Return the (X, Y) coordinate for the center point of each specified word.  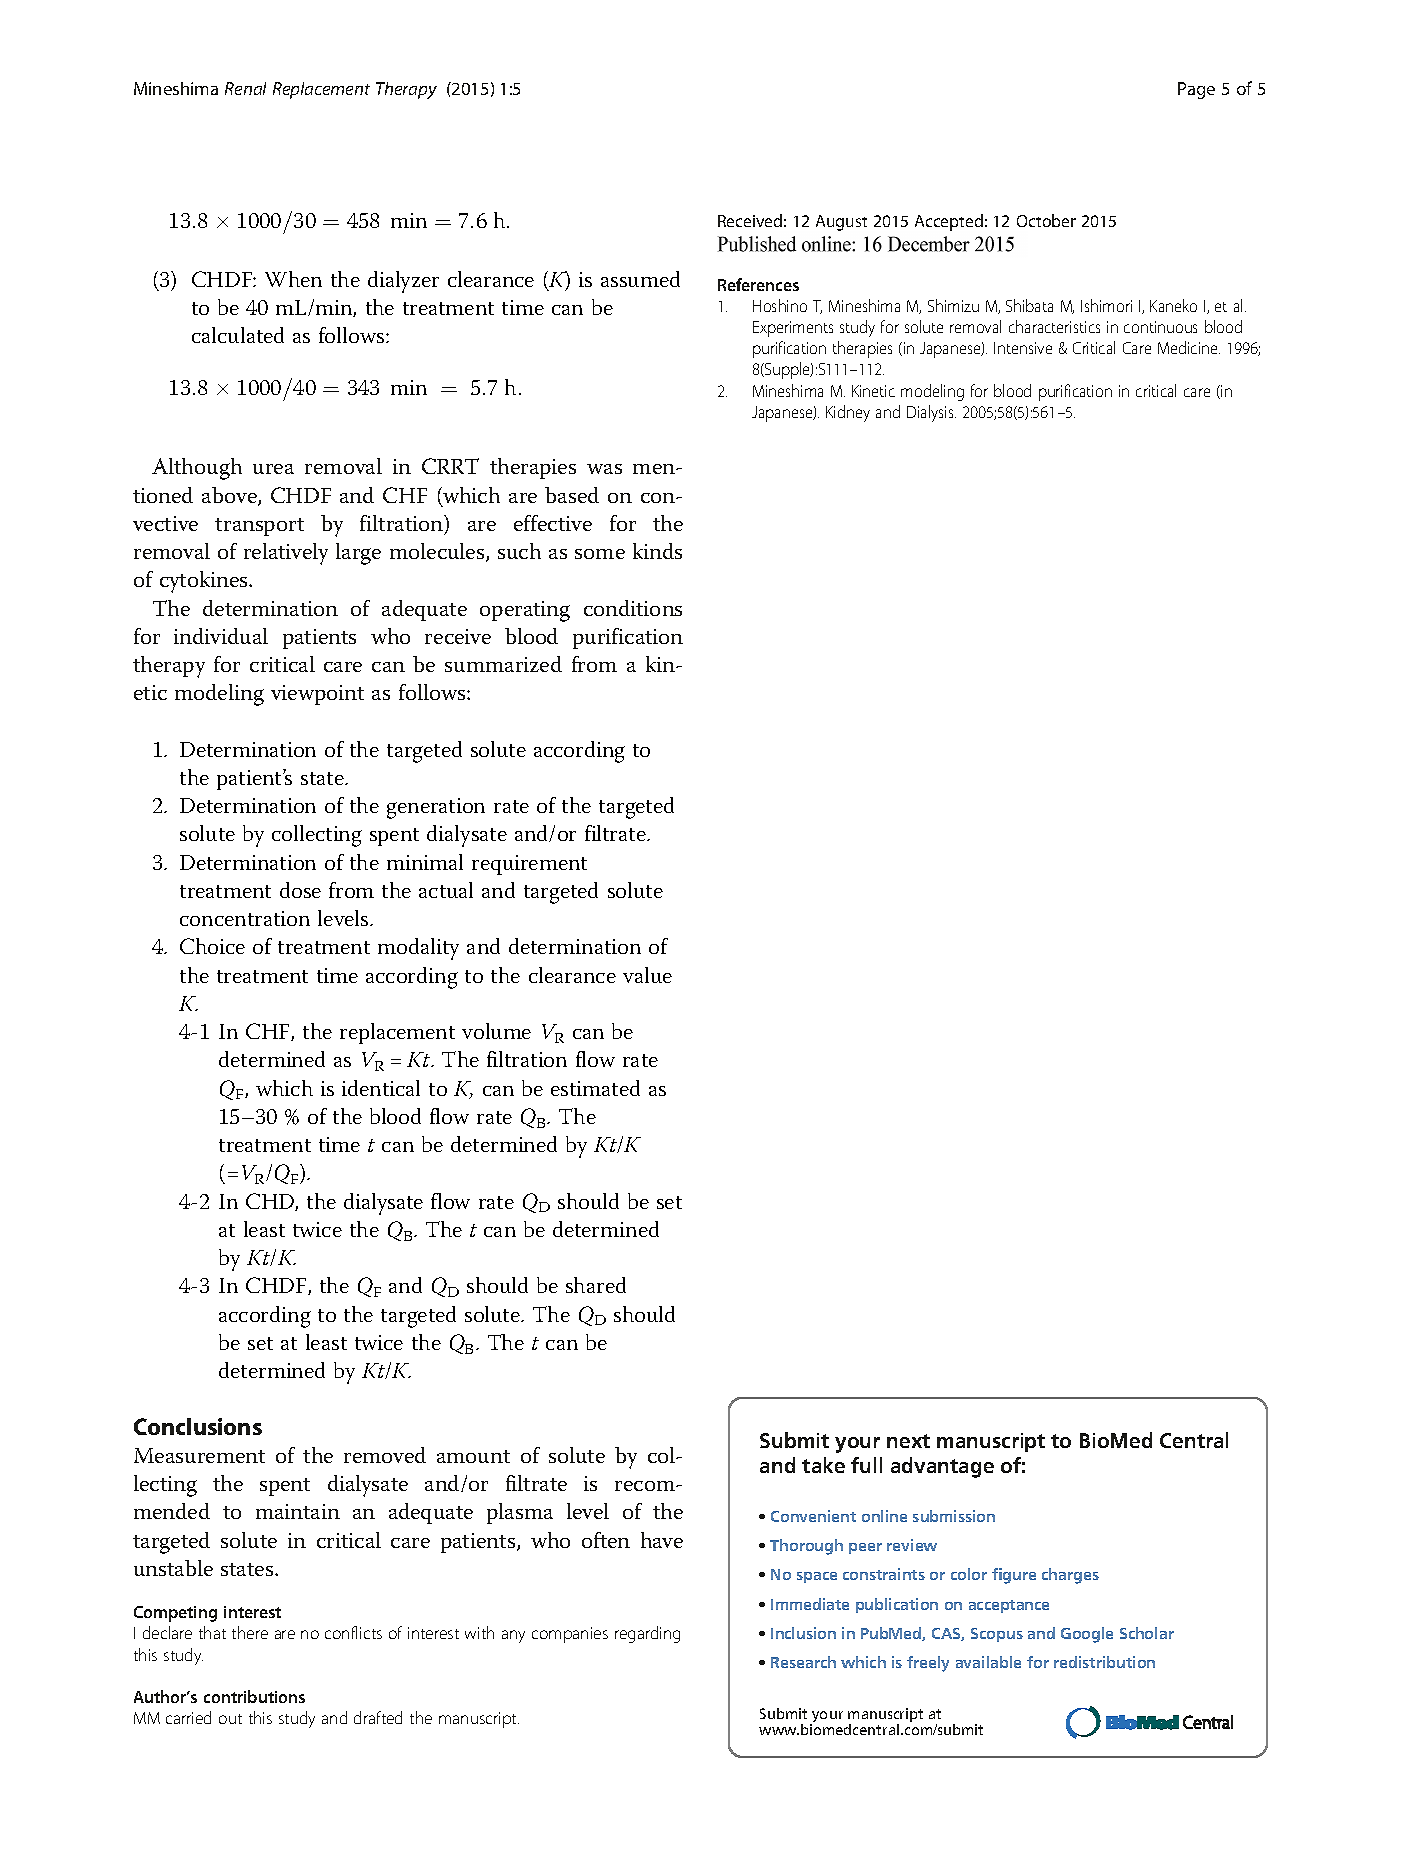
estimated (595, 1088)
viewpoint (317, 695)
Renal (245, 88)
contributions (254, 1696)
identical (381, 1088)
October (1046, 220)
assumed (640, 279)
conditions (633, 608)
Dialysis (931, 413)
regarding (647, 1634)
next (908, 1441)
